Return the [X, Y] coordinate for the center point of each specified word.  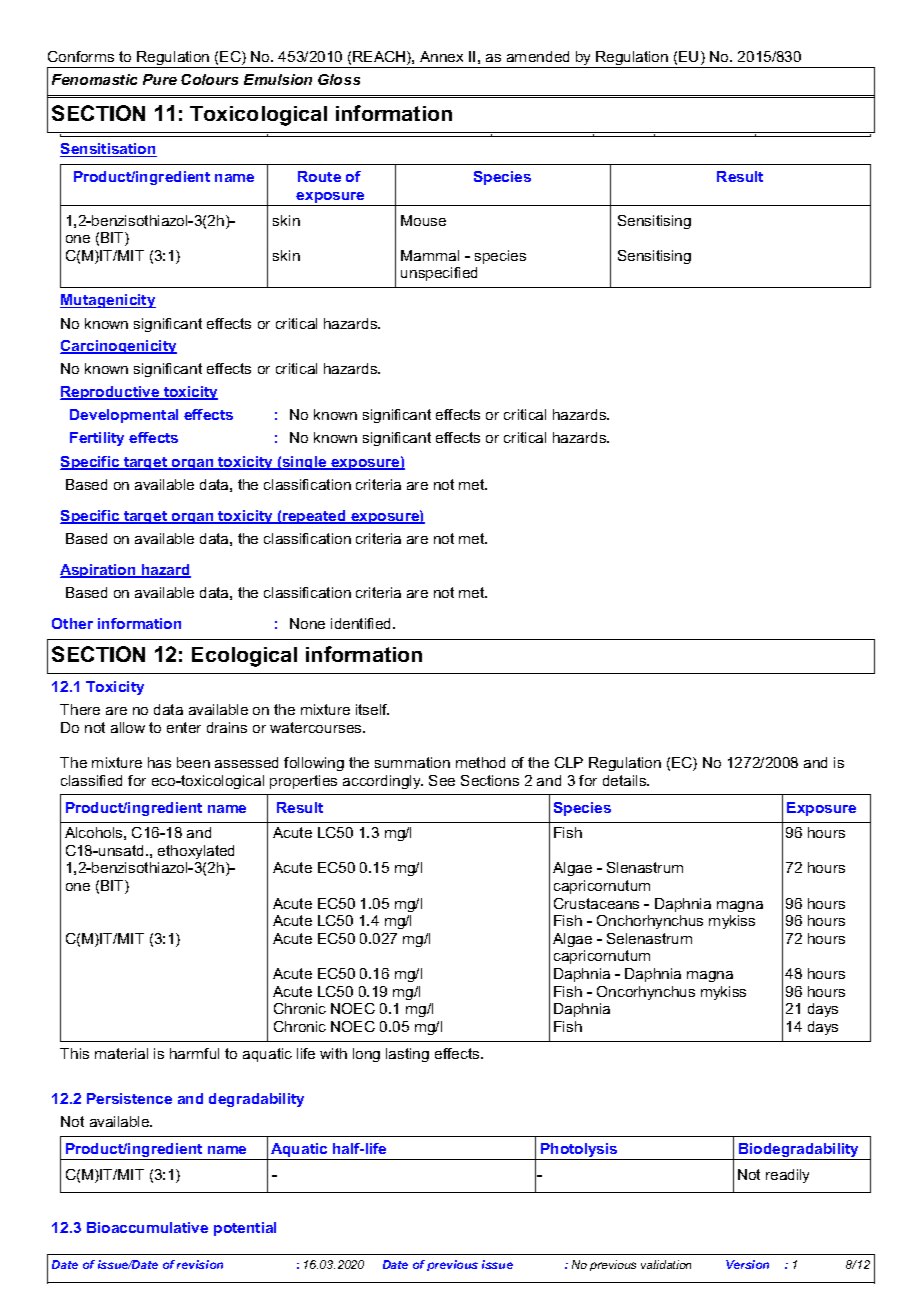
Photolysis [579, 1151]
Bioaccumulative [147, 1227]
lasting [407, 1055]
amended [538, 56]
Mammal [430, 255]
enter [184, 727]
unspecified [439, 274]
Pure [160, 79]
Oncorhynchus [646, 993]
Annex [441, 56]
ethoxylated [196, 852]
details [626, 780]
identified [362, 623]
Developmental [124, 416]
